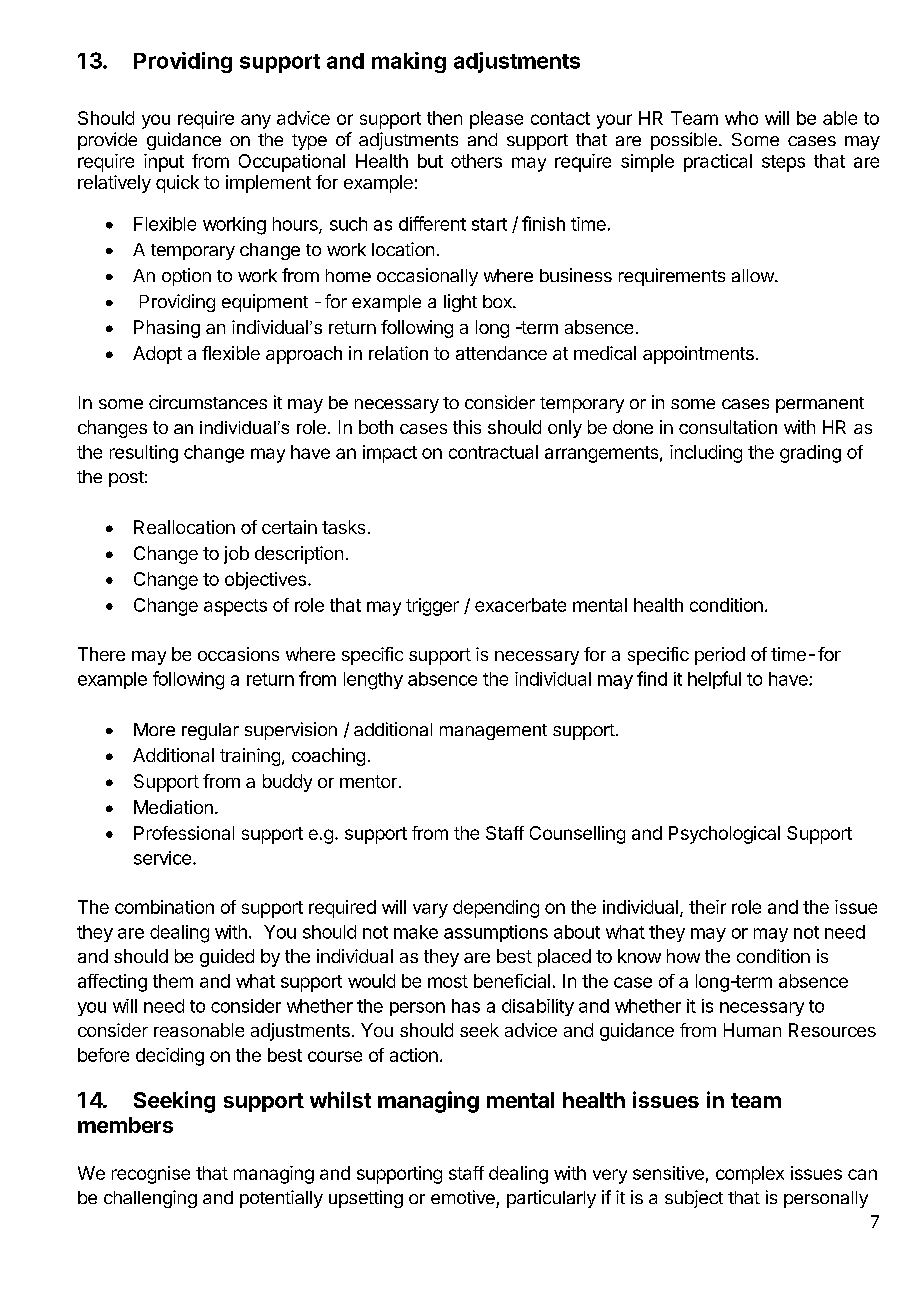 The image size is (924, 1308). What do you see at coordinates (720, 656) in the screenshot?
I see `period` at bounding box center [720, 656].
